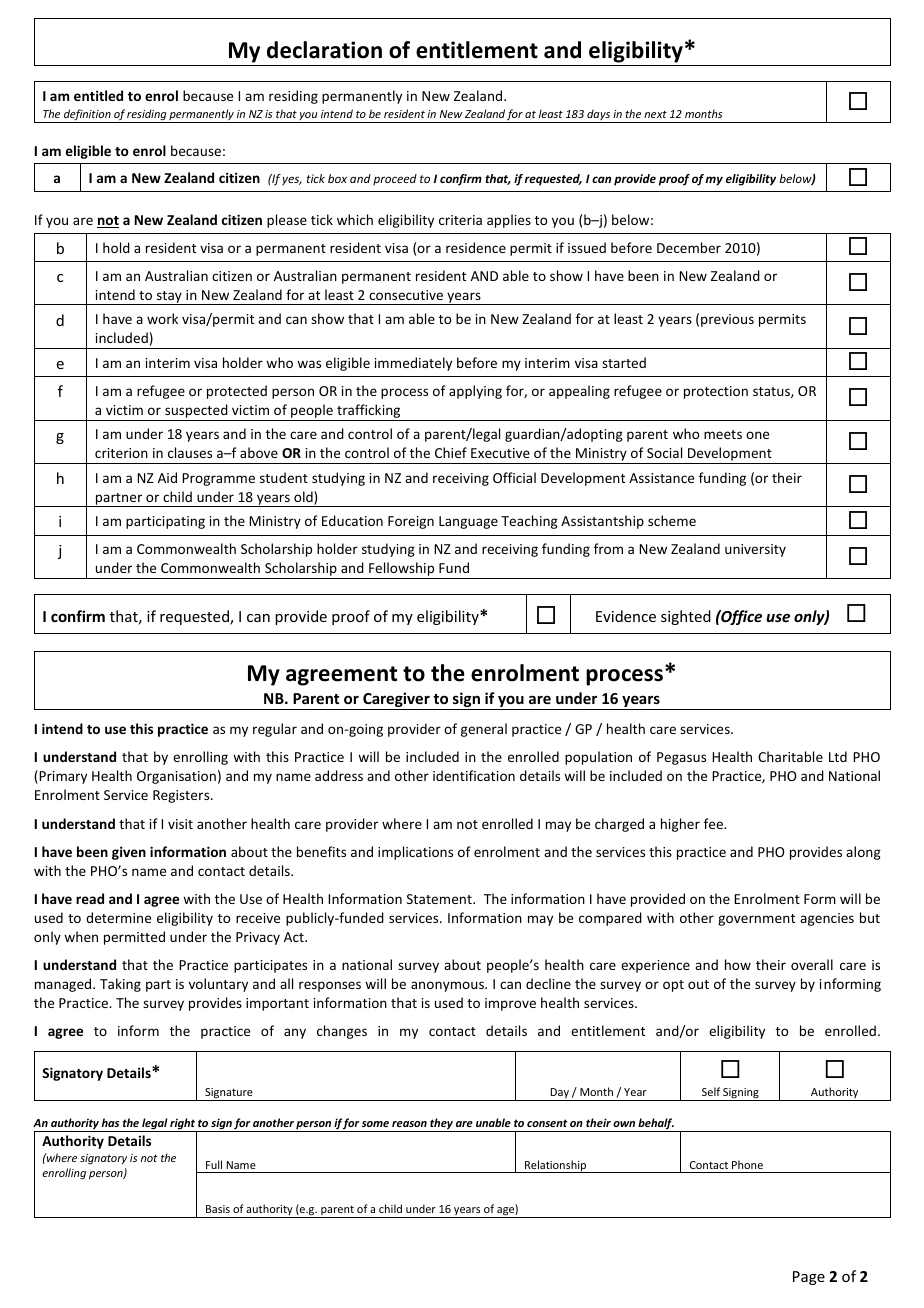 The width and height of the document is (924, 1308). I want to click on Taking, so click(120, 985).
